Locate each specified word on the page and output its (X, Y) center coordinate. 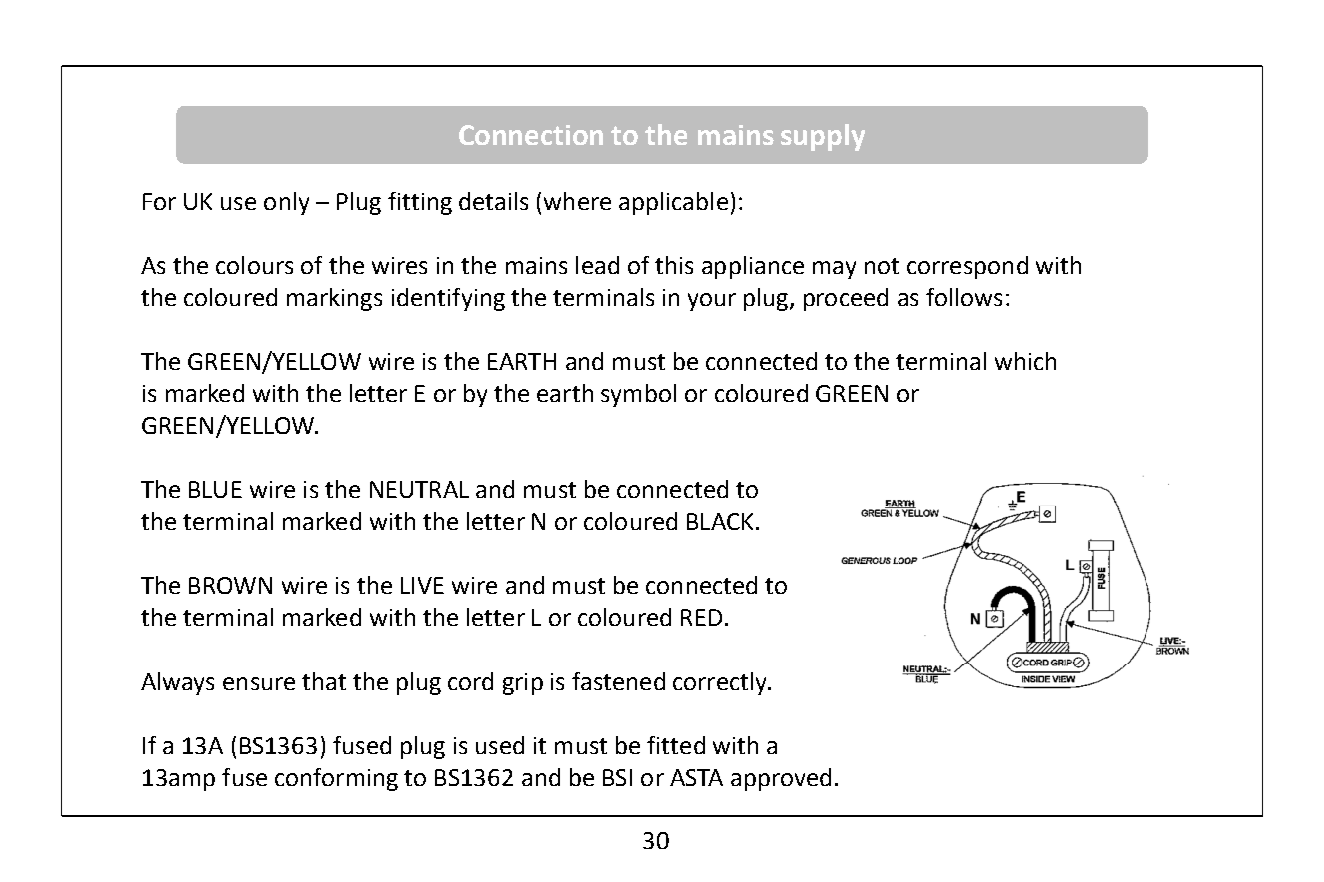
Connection (531, 135)
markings (334, 299)
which (1025, 361)
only (286, 203)
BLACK (720, 521)
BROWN (230, 585)
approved (781, 779)
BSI (617, 777)
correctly (721, 683)
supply (823, 137)
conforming (336, 779)
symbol (638, 395)
